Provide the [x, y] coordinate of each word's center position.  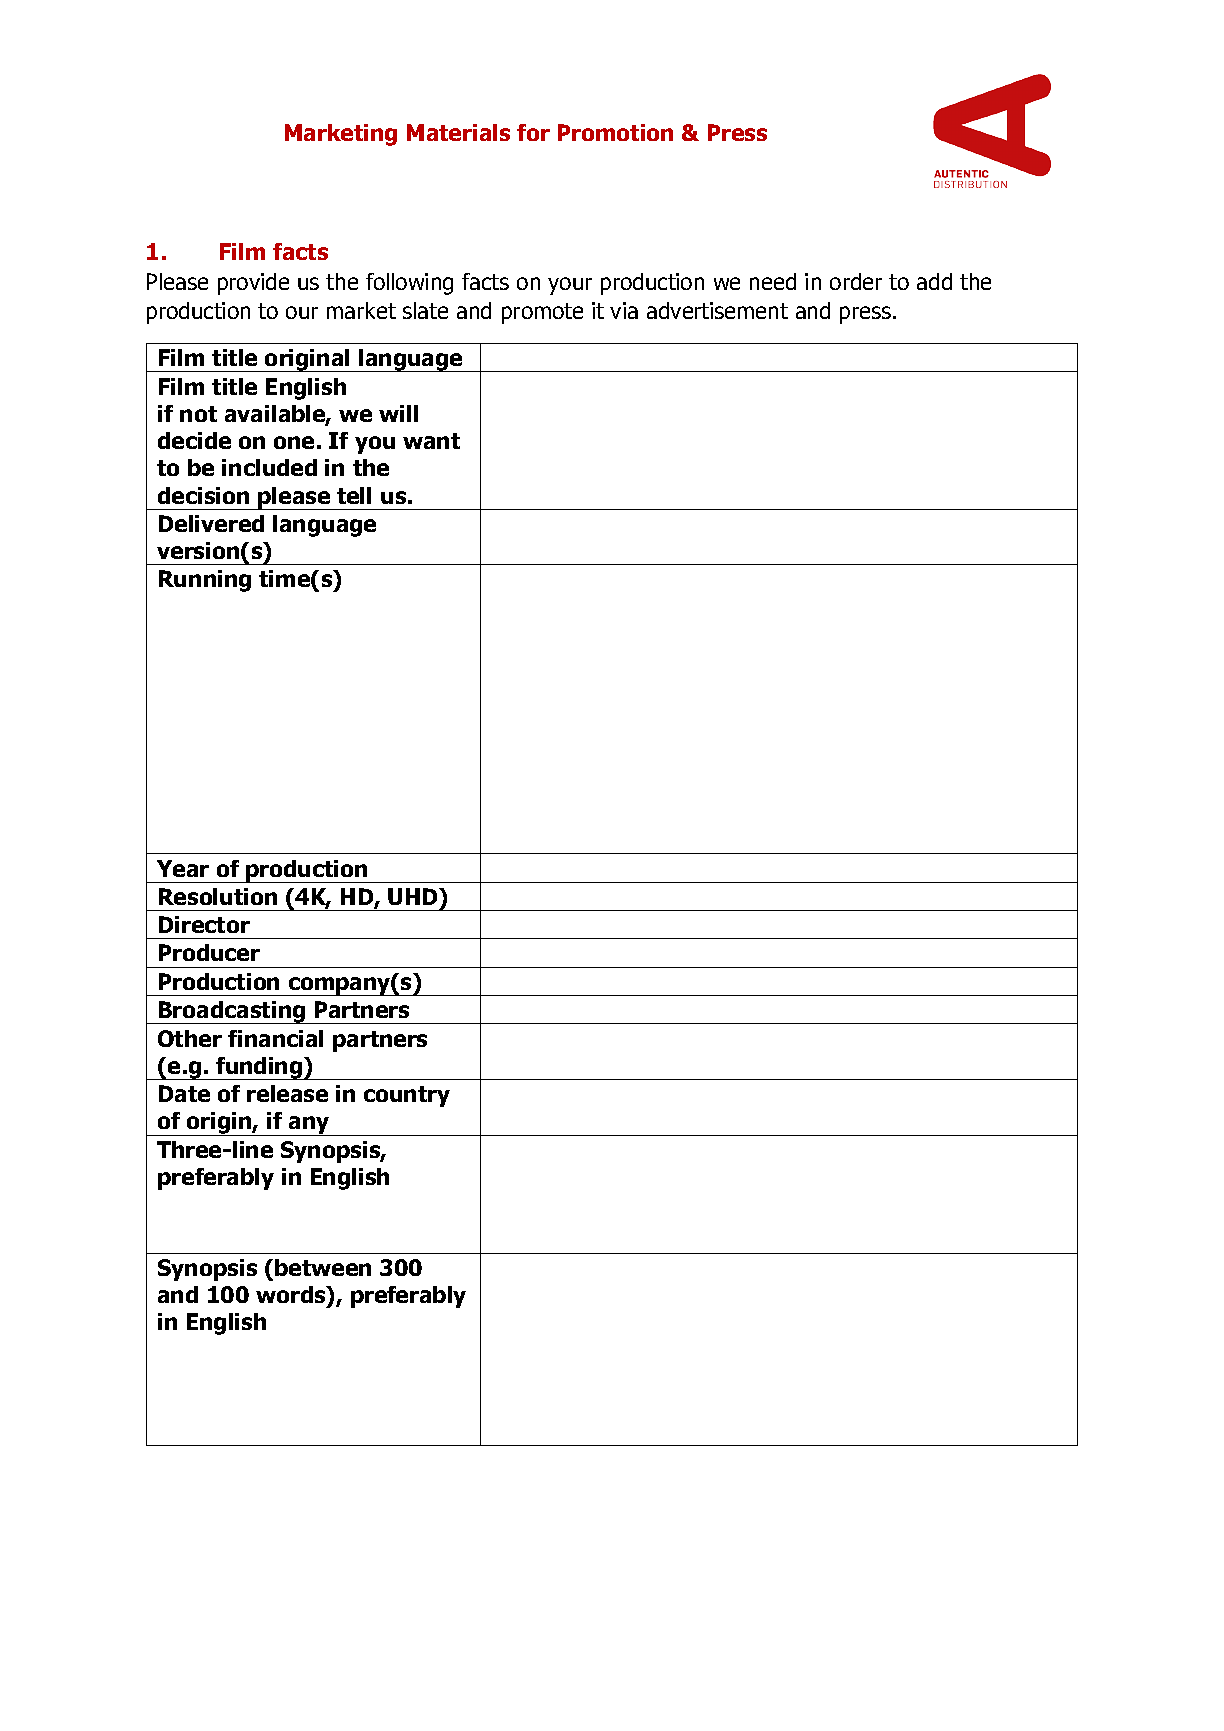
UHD [414, 896]
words [292, 1294]
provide [253, 284]
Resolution [218, 896]
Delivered [211, 523]
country [407, 1096]
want [431, 441]
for [533, 132]
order [856, 281]
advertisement [717, 310]
